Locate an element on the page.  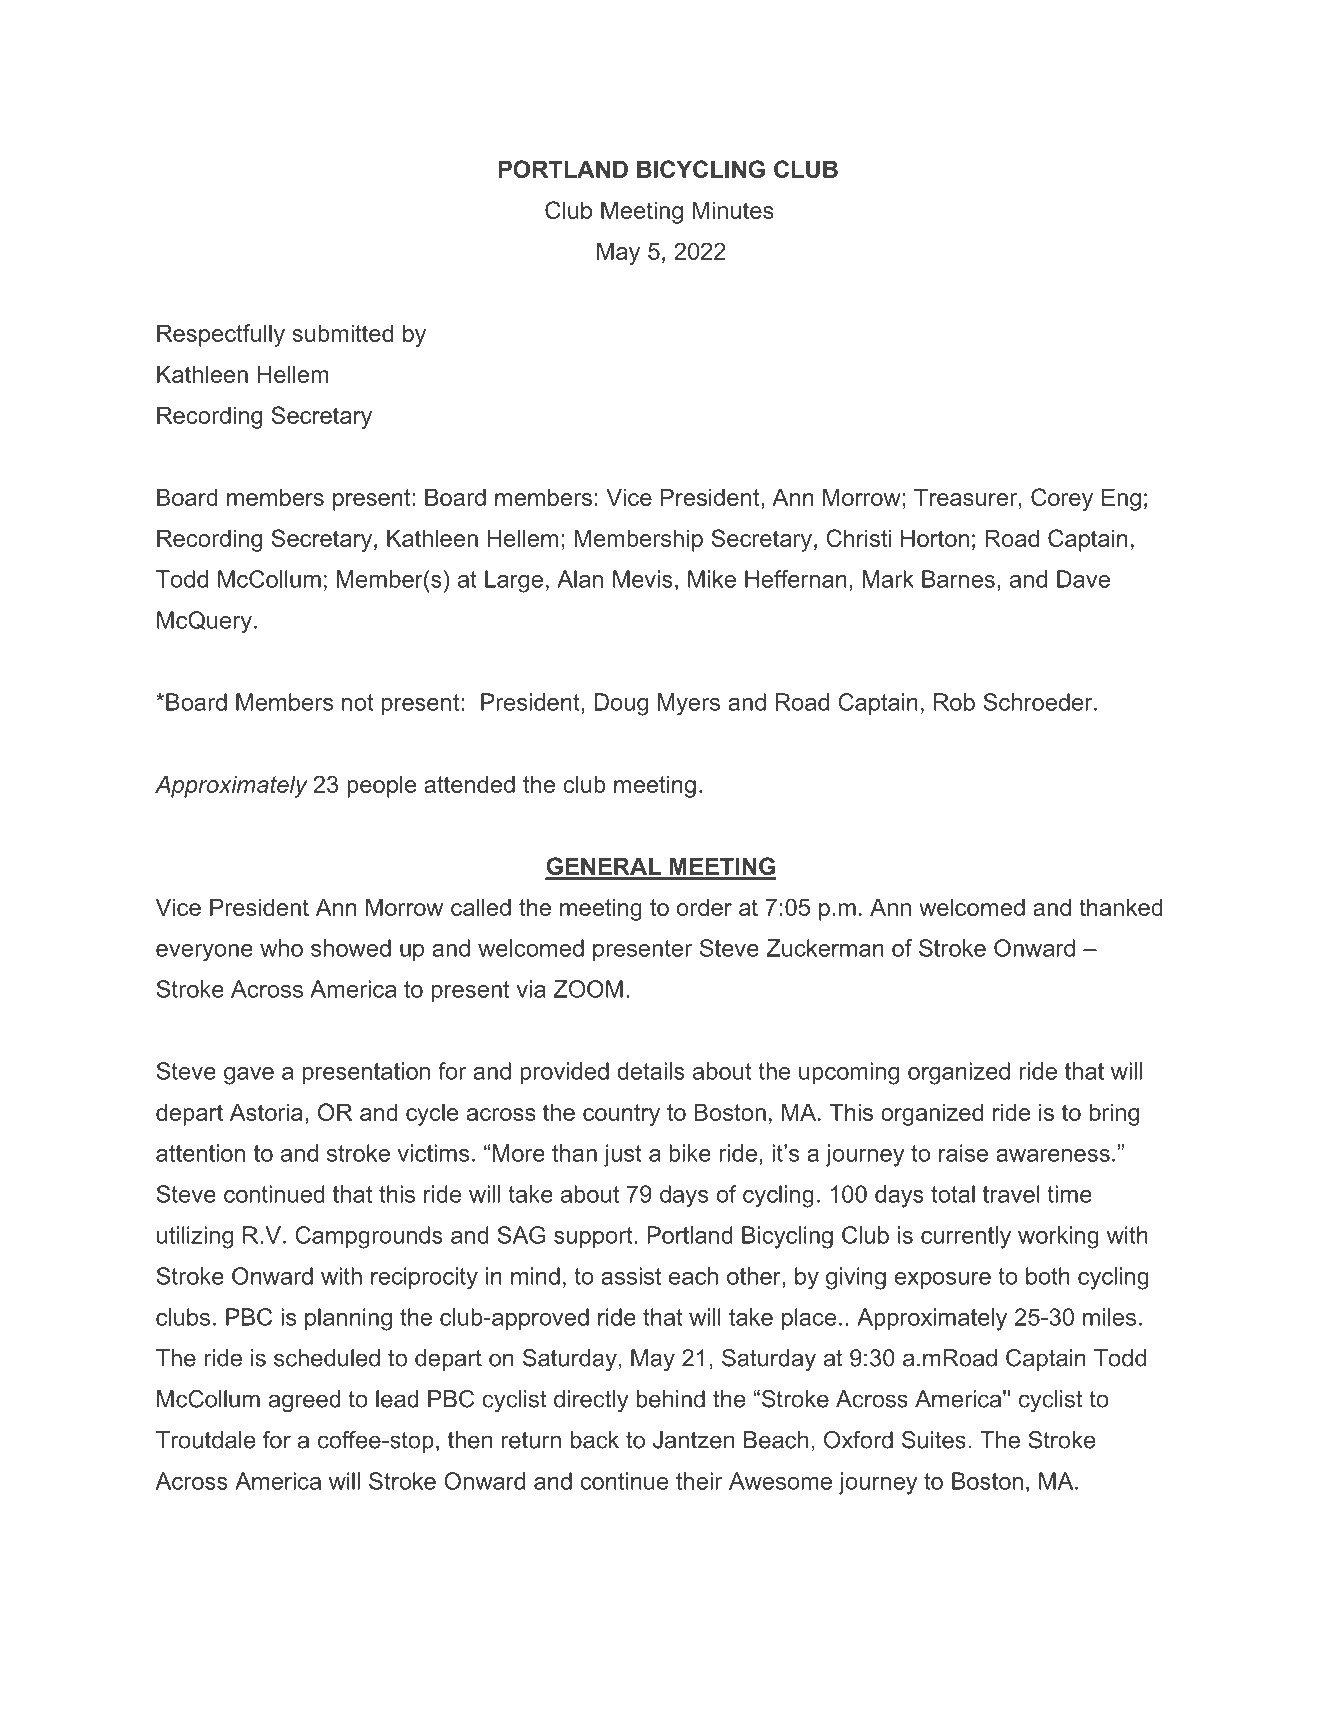
Schroeder is located at coordinates (1039, 702).
